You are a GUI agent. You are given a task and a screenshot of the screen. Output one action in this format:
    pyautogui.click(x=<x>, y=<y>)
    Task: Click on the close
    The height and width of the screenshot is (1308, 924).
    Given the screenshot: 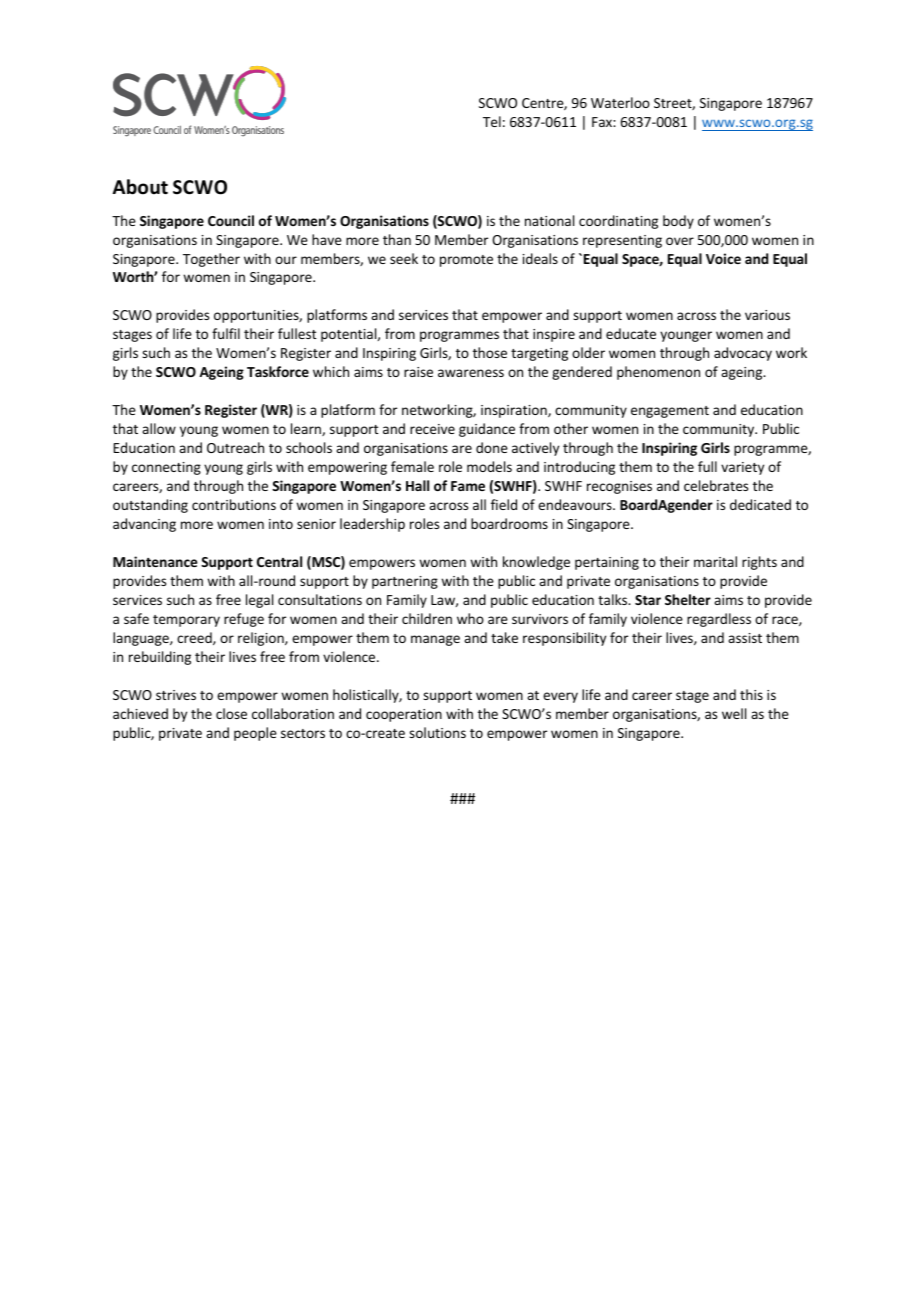 What is the action you would take?
    pyautogui.click(x=231, y=713)
